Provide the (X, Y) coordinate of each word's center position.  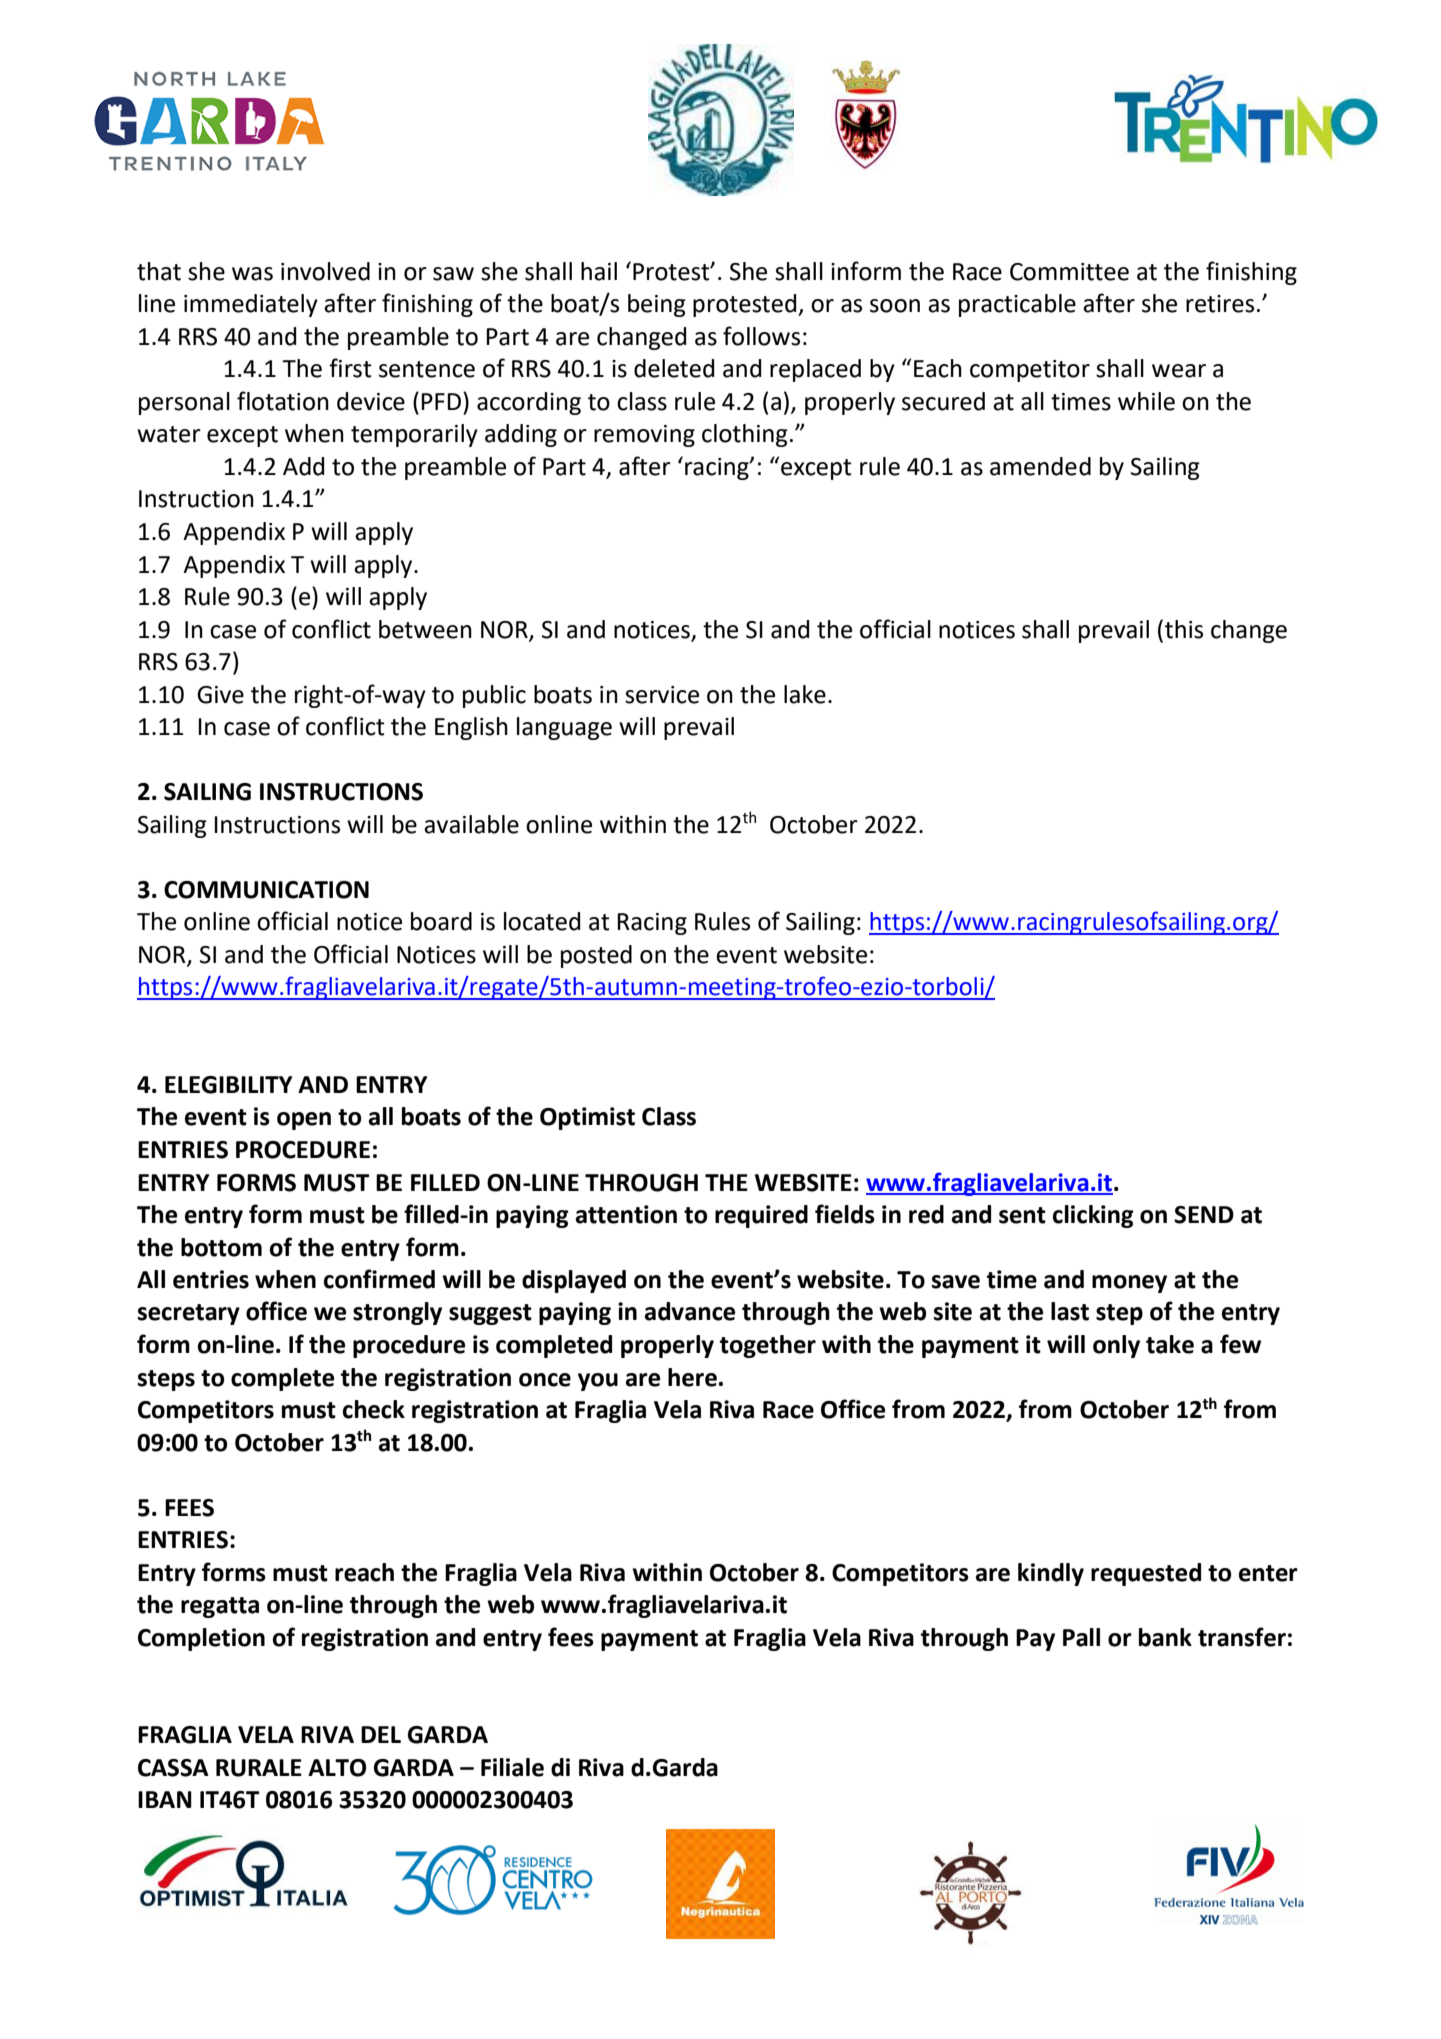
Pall (1081, 1637)
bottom (221, 1247)
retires (1220, 304)
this (1184, 629)
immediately (251, 305)
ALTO (337, 1768)
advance (690, 1311)
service (662, 695)
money (1129, 1284)
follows (761, 336)
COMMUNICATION (266, 890)
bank (1165, 1637)
